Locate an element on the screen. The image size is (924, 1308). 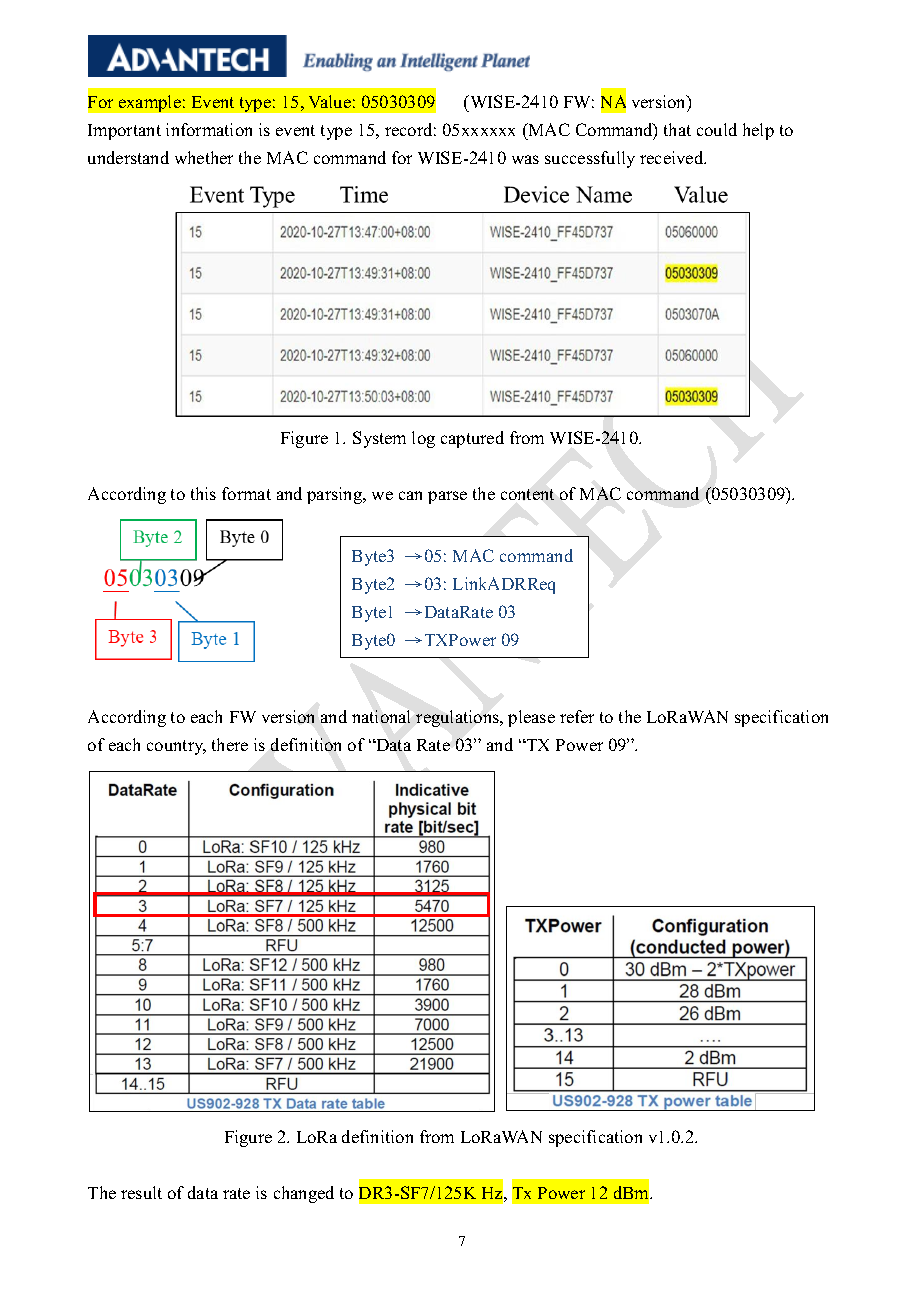
refer is located at coordinates (577, 716).
